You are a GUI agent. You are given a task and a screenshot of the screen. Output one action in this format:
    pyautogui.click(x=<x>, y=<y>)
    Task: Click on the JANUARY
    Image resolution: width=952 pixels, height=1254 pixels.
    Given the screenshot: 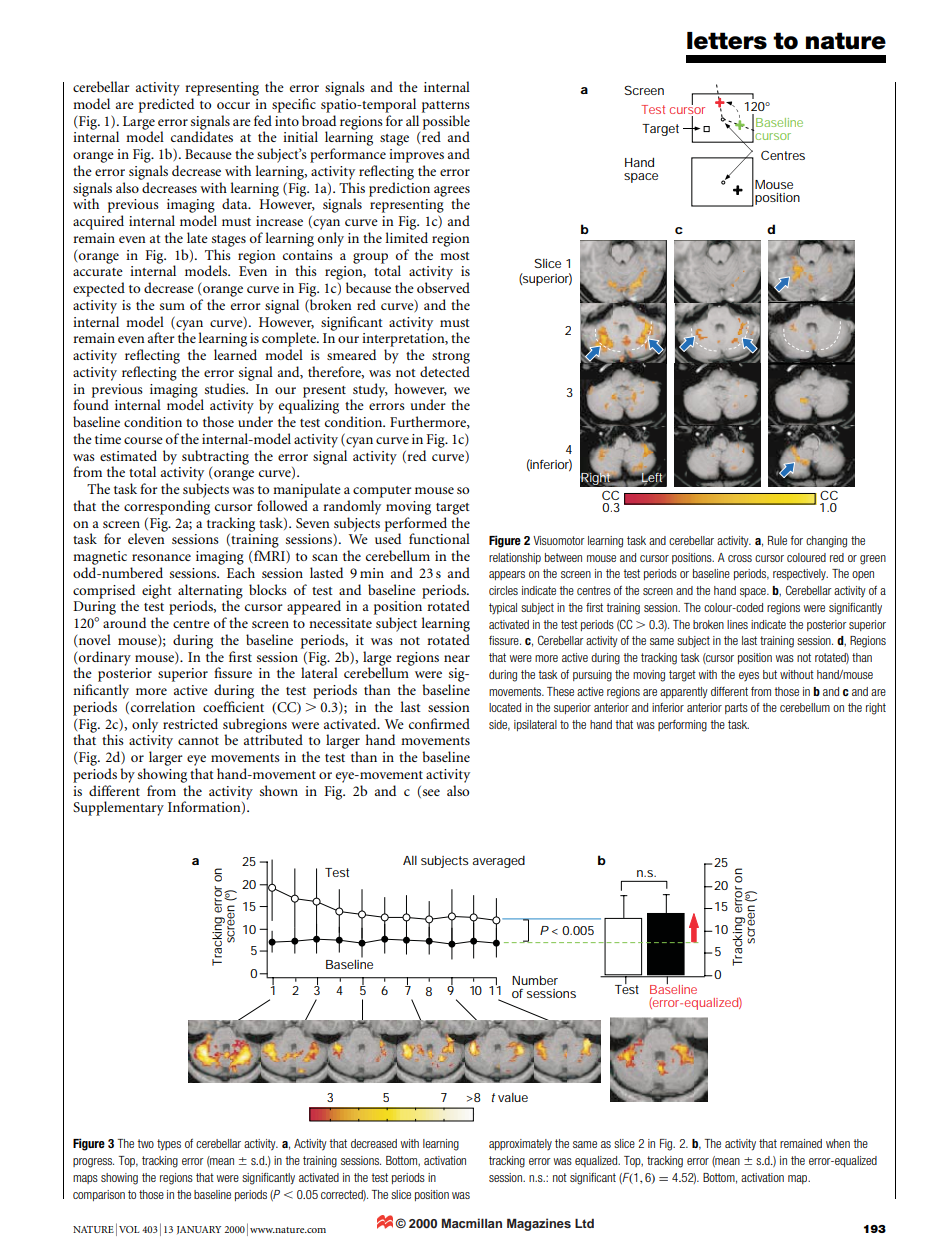 What is the action you would take?
    pyautogui.click(x=199, y=1230)
